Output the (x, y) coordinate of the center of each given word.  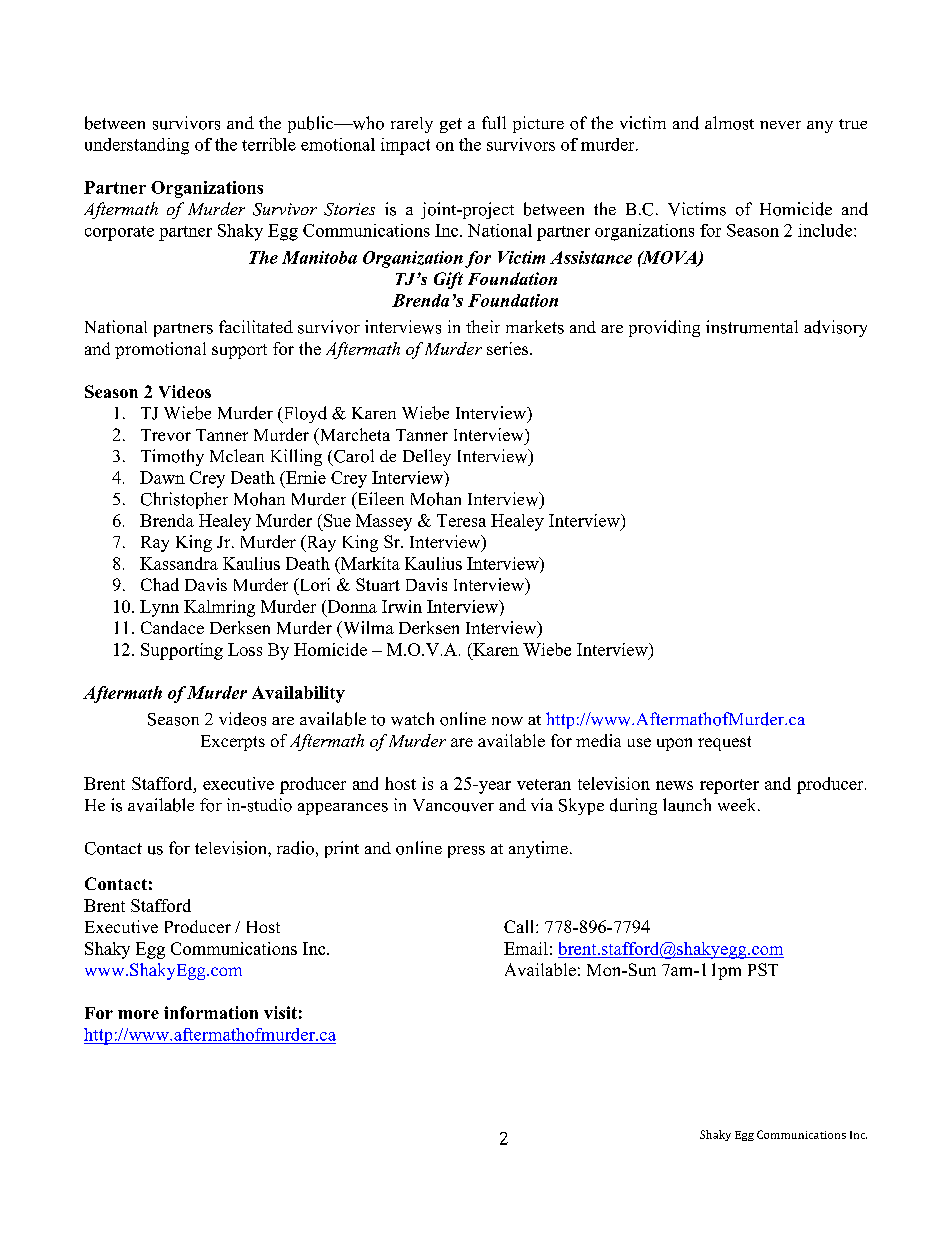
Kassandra (179, 563)
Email (526, 948)
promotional (160, 350)
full (494, 122)
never (780, 125)
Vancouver (453, 805)
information (211, 1012)
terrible (269, 144)
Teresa (461, 520)
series (509, 348)
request (724, 743)
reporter (729, 786)
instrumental (752, 327)
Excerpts (233, 743)
